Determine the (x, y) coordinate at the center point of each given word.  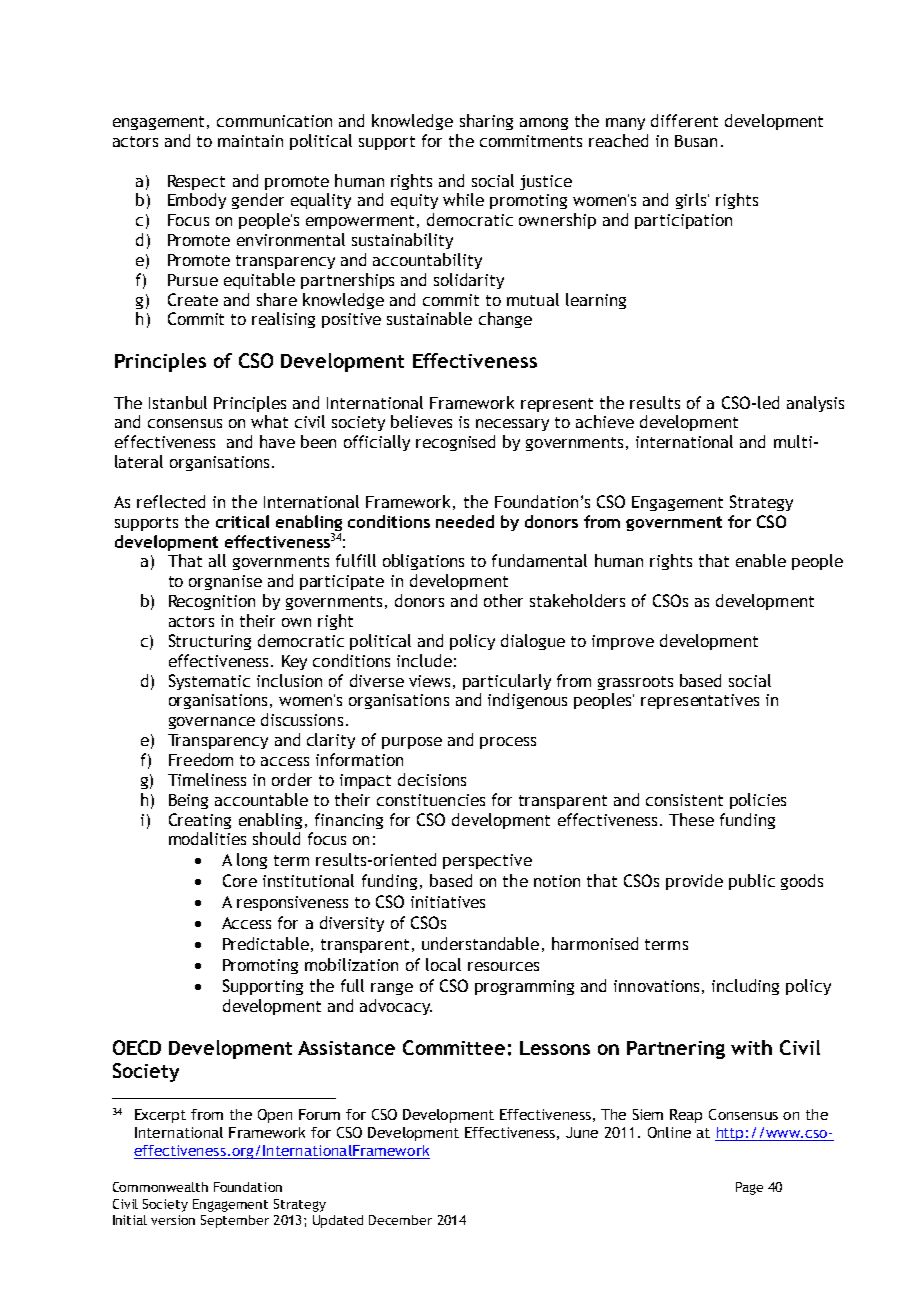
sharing (486, 122)
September (235, 1221)
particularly (507, 682)
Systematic (209, 682)
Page (749, 1188)
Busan (696, 141)
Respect (196, 182)
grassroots (635, 683)
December (400, 1220)
